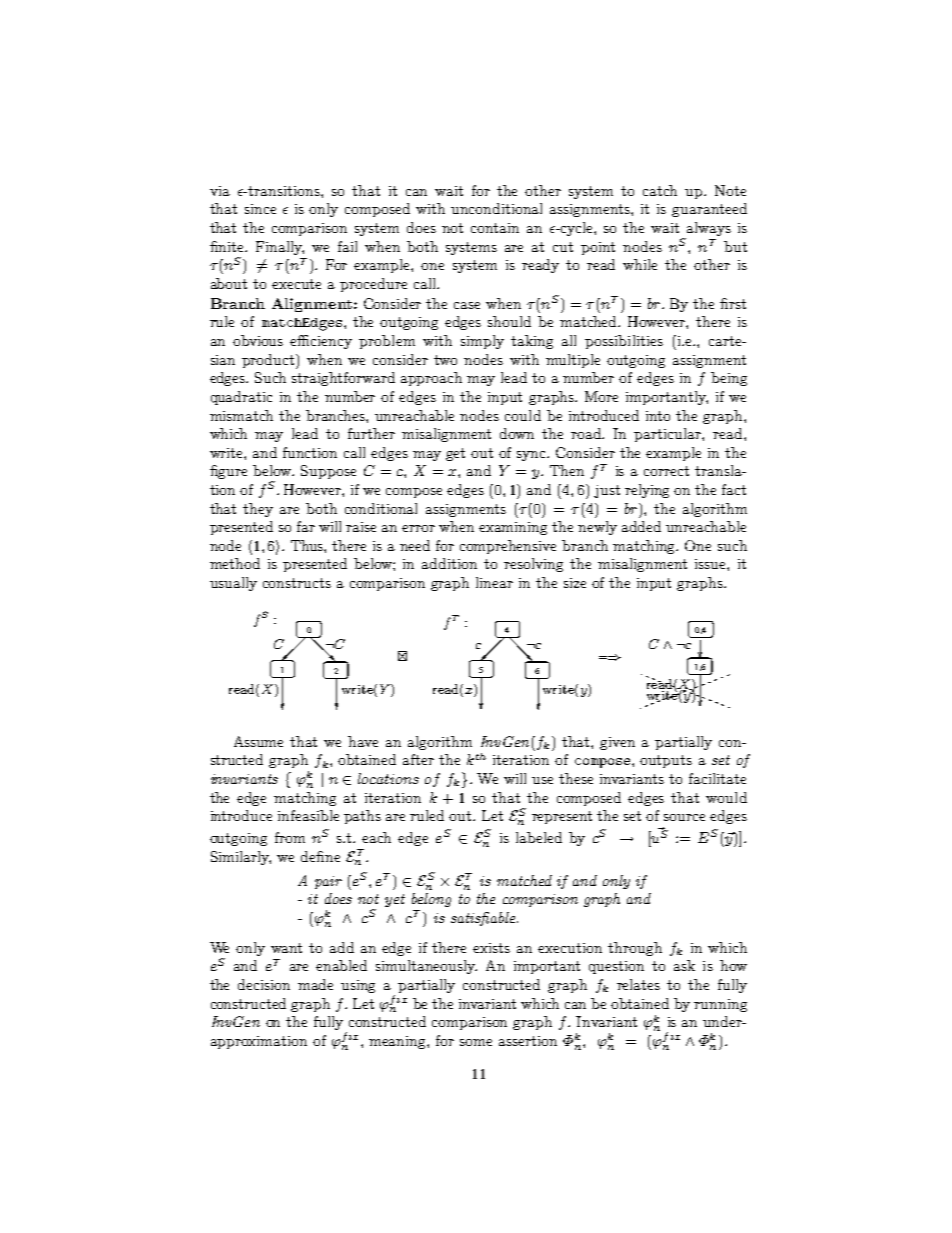  Describe the element at coordinates (260, 209) in the page. I see `since` at that location.
